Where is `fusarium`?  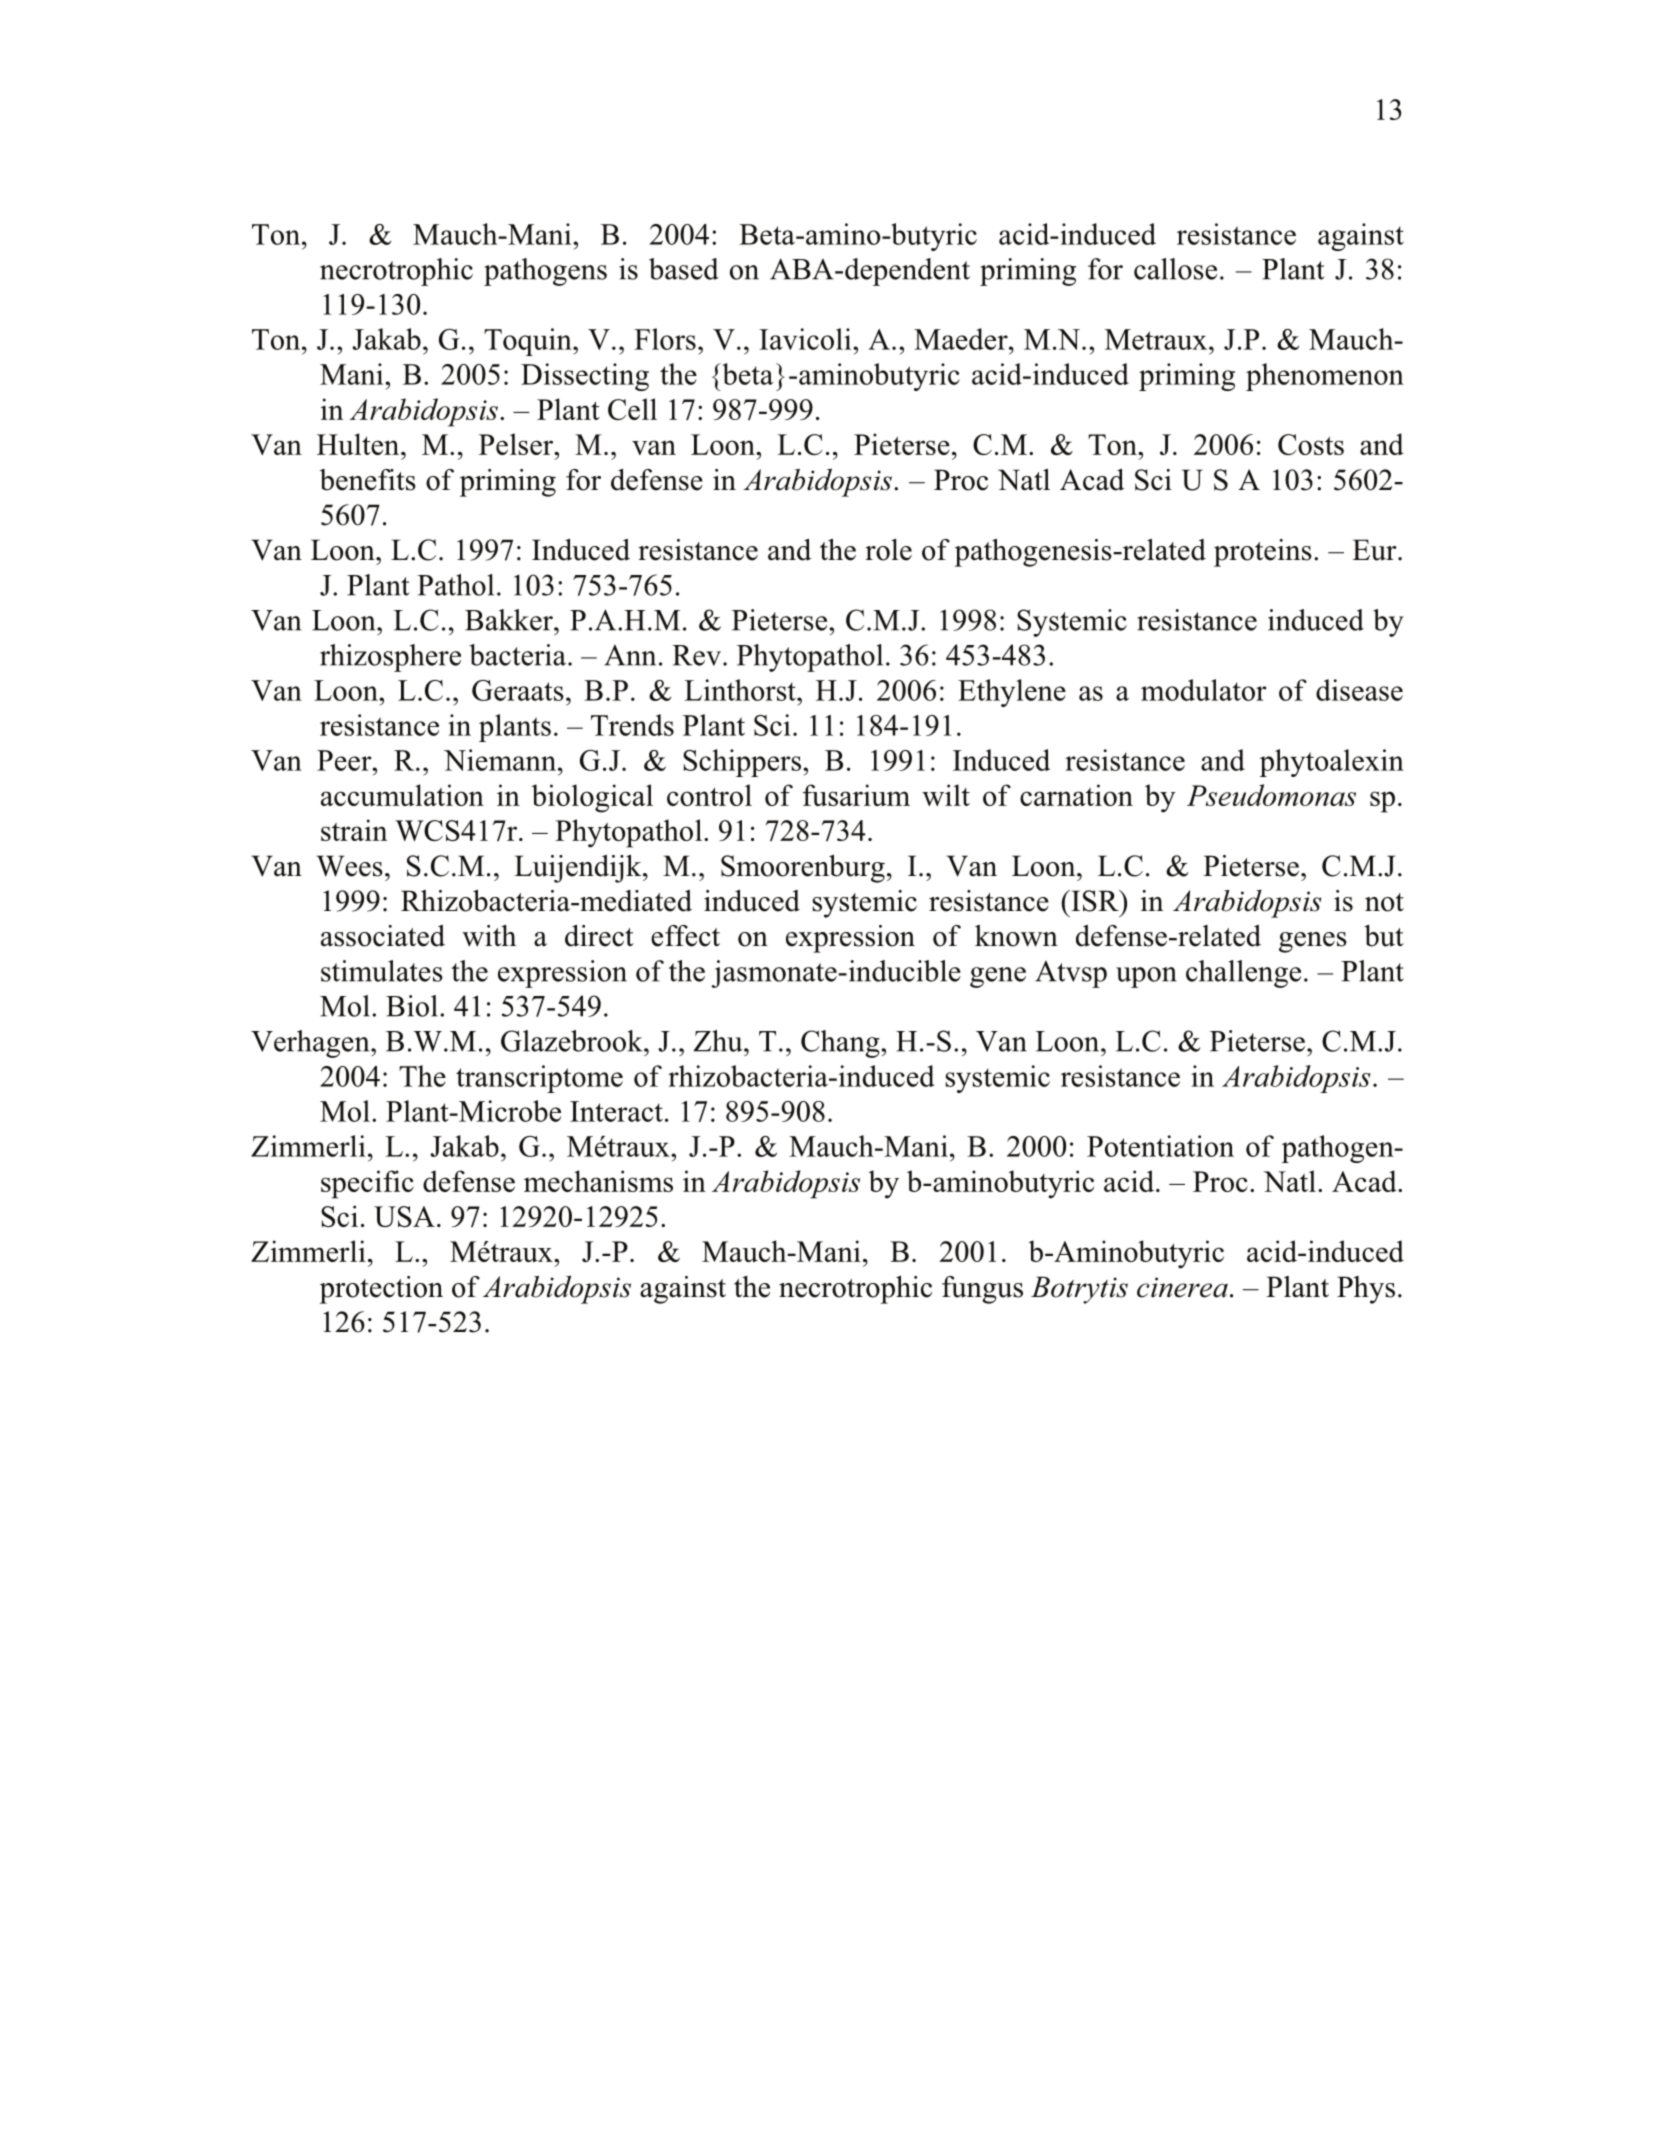 fusarium is located at coordinates (856, 795).
